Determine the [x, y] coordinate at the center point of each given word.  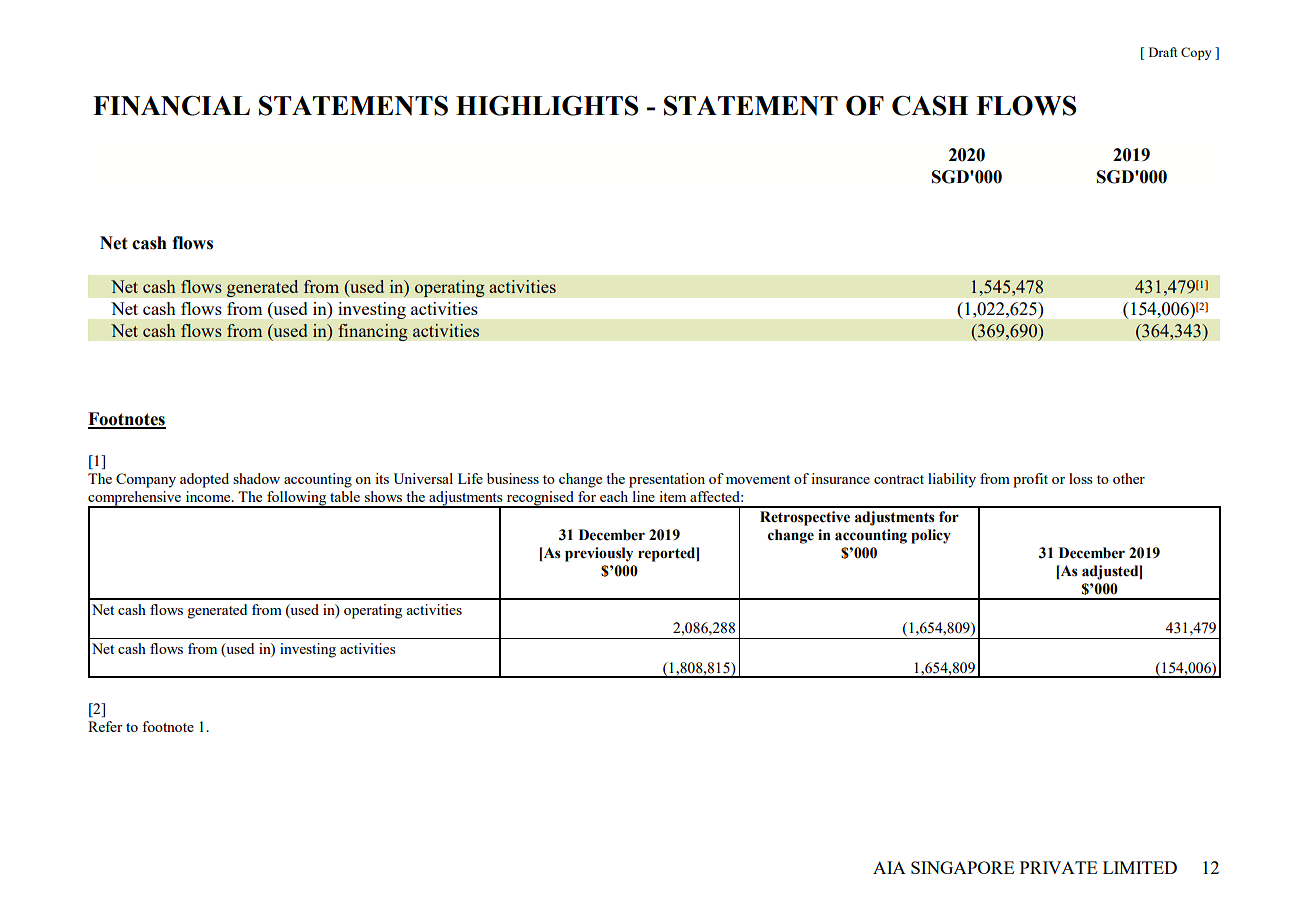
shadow [256, 478]
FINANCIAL [171, 106]
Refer [105, 726]
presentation [667, 480]
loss [1081, 478]
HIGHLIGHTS [547, 105]
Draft [1163, 52]
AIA [889, 867]
